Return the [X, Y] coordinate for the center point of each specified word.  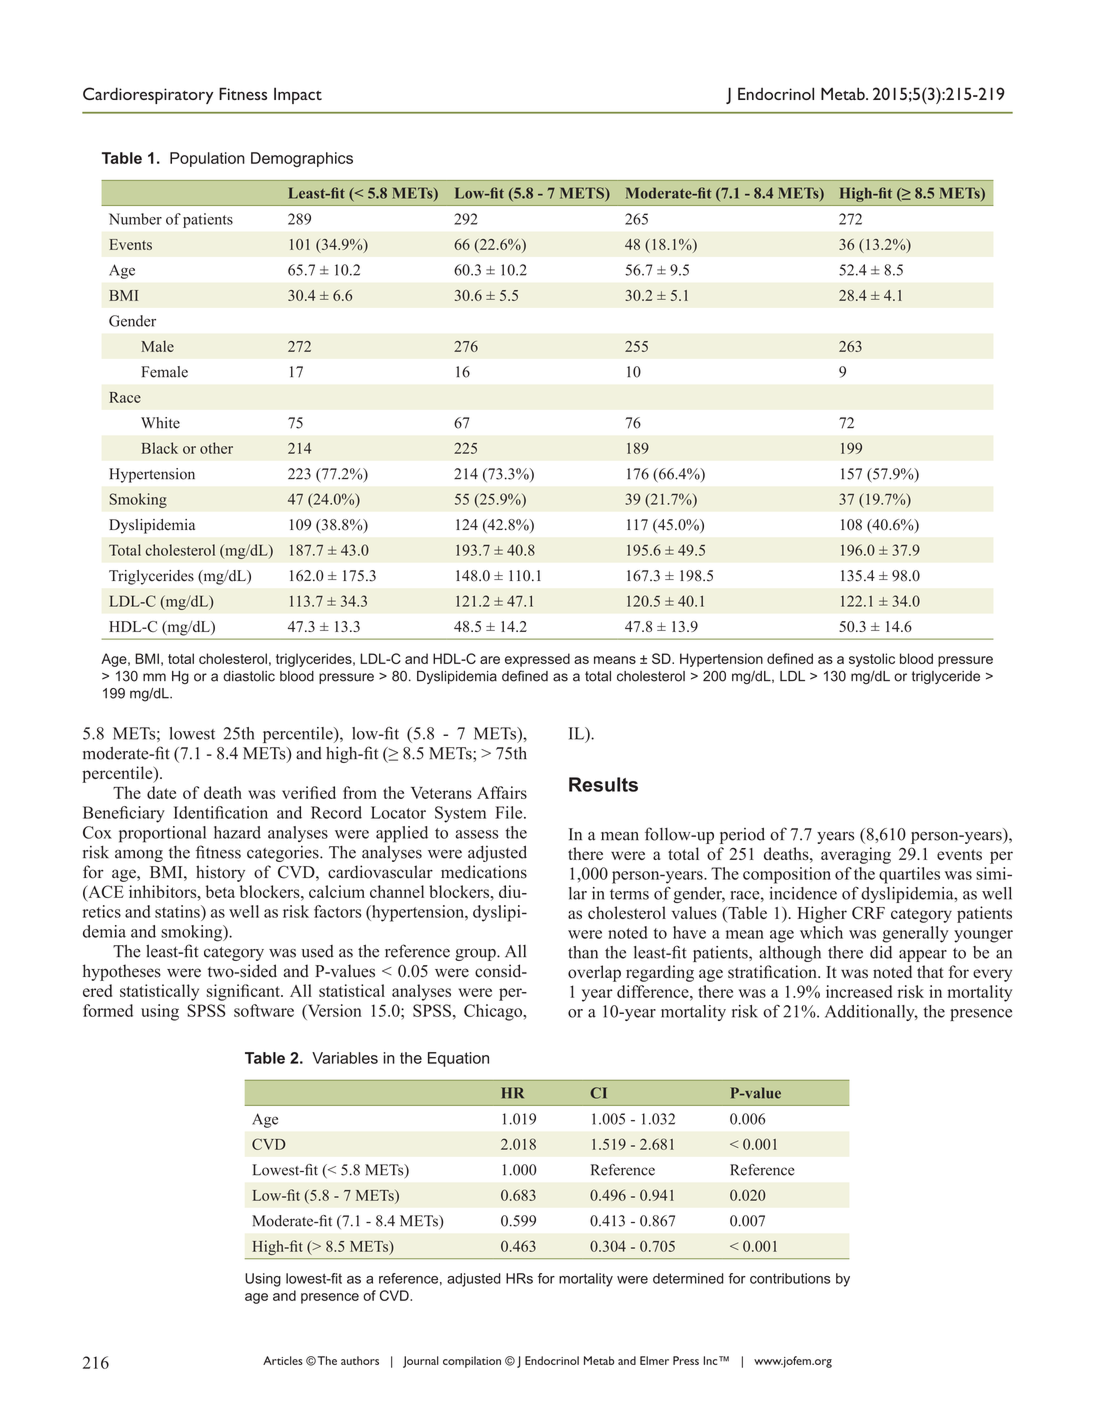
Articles [283, 1360]
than [583, 952]
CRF [868, 913]
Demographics [302, 159]
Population [207, 159]
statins [178, 911]
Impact [298, 95]
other [216, 448]
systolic [872, 660]
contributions [790, 1278]
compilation [472, 1362]
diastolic [249, 676]
